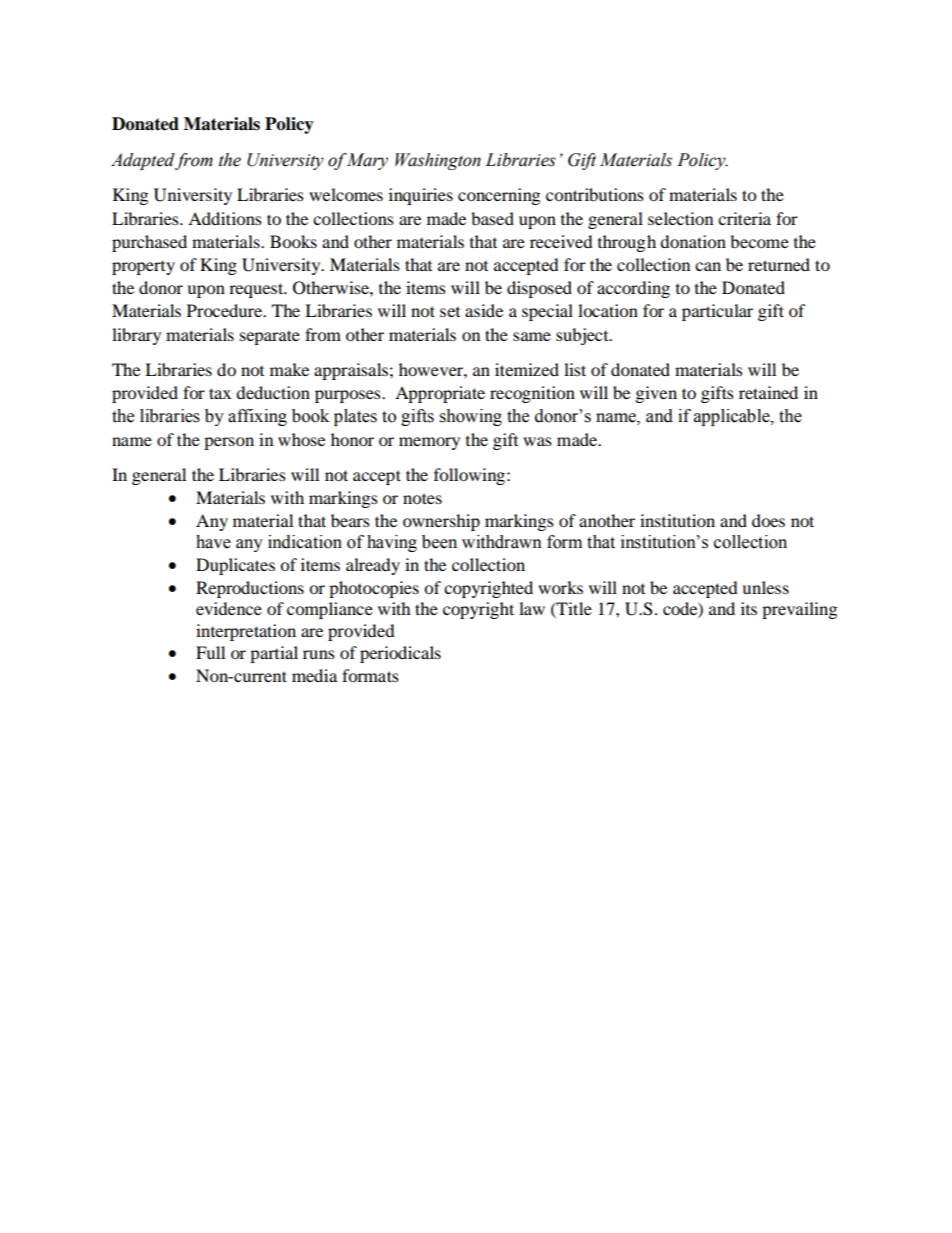 The height and width of the screenshot is (1233, 952). What do you see at coordinates (220, 393) in the screenshot?
I see `tax` at bounding box center [220, 393].
